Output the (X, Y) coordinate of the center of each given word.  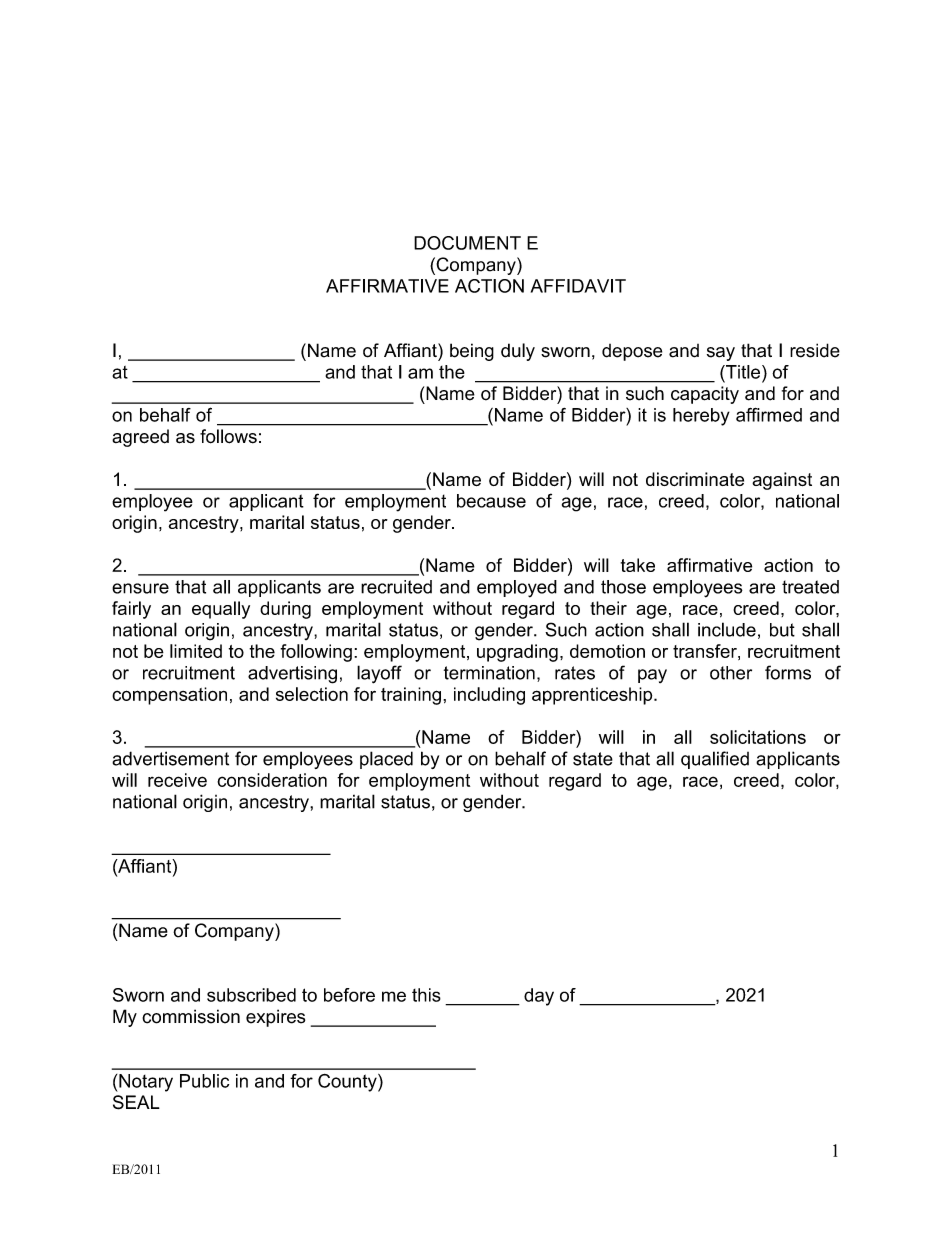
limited (196, 651)
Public (204, 1081)
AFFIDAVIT (578, 286)
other (731, 673)
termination (489, 673)
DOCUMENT (467, 243)
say (721, 354)
